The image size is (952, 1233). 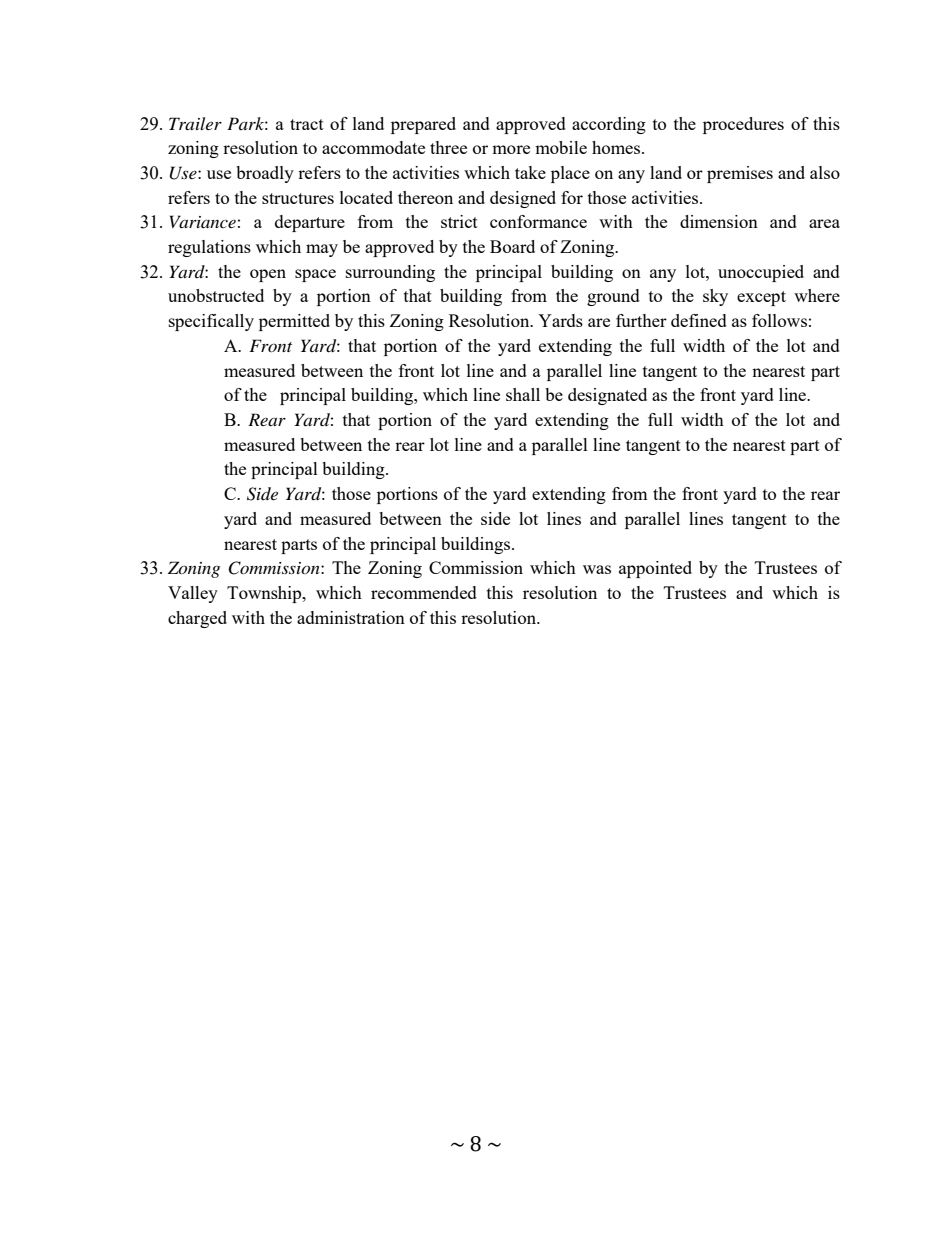 I want to click on tract, so click(x=307, y=124).
